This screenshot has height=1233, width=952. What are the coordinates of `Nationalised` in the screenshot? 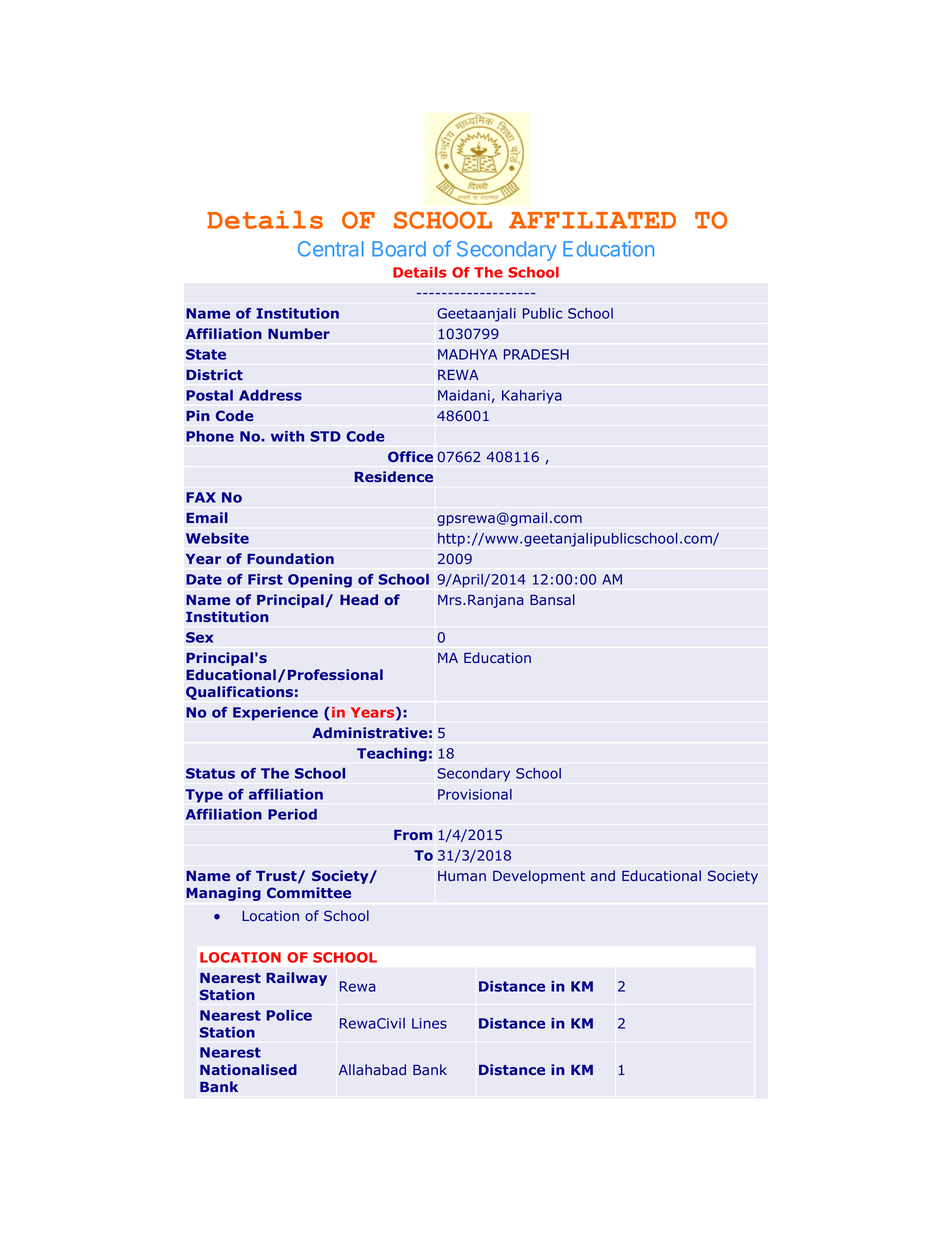 It's located at (248, 1069).
